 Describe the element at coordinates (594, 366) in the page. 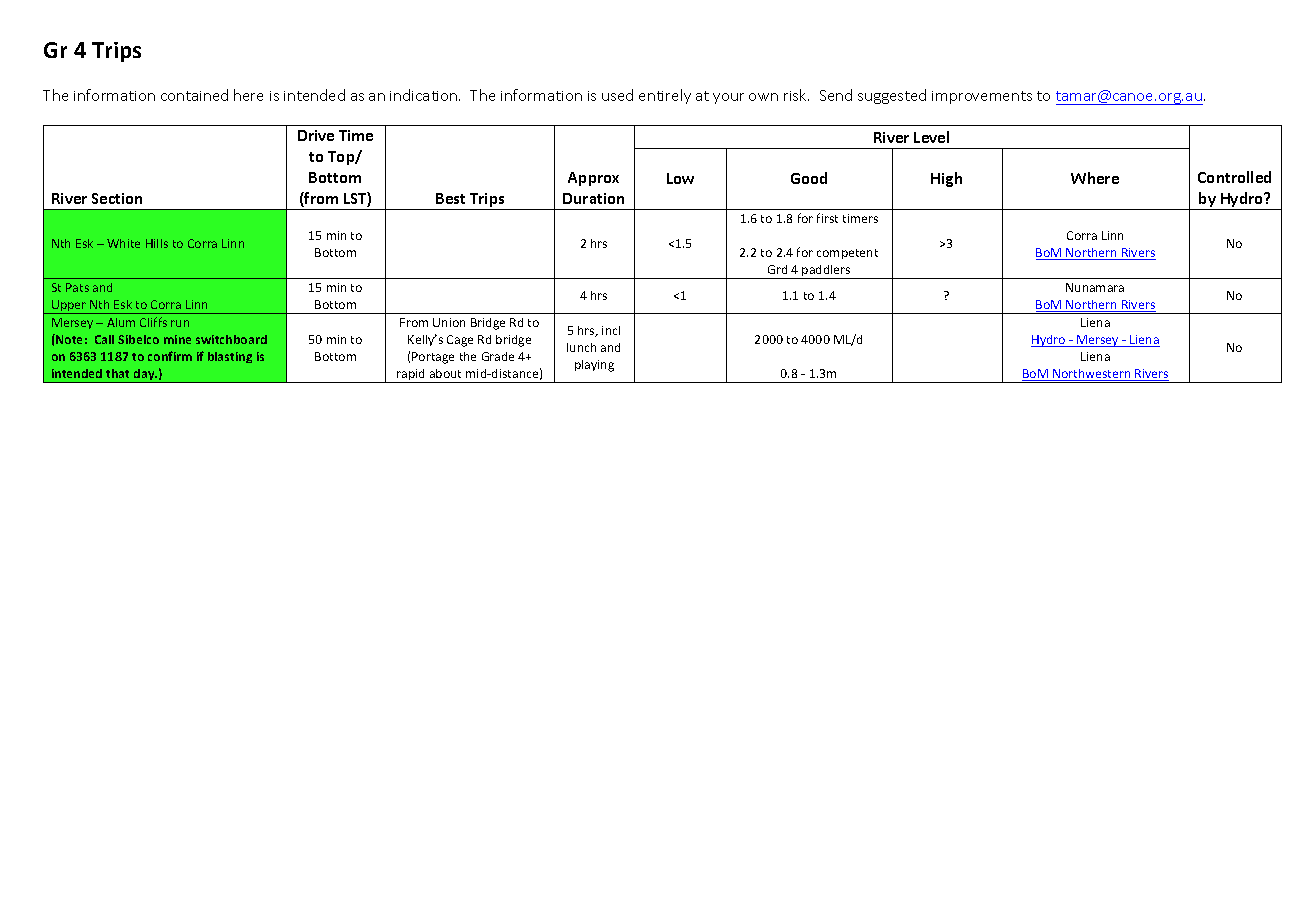

I see `playing` at that location.
